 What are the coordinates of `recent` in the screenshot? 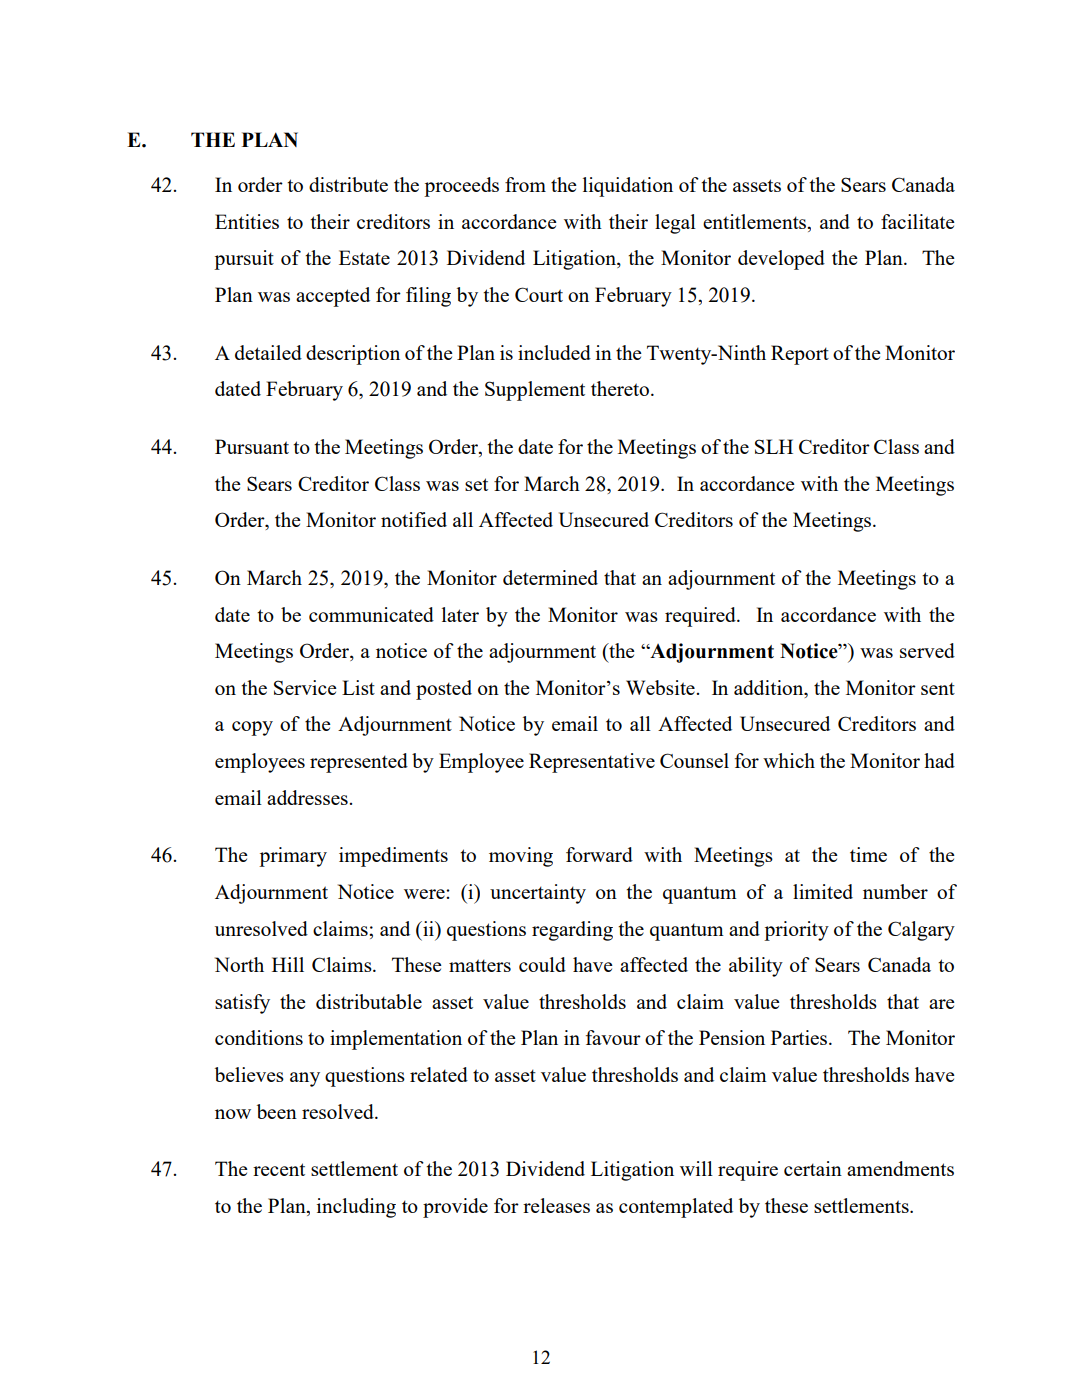 It's located at (279, 1169).
